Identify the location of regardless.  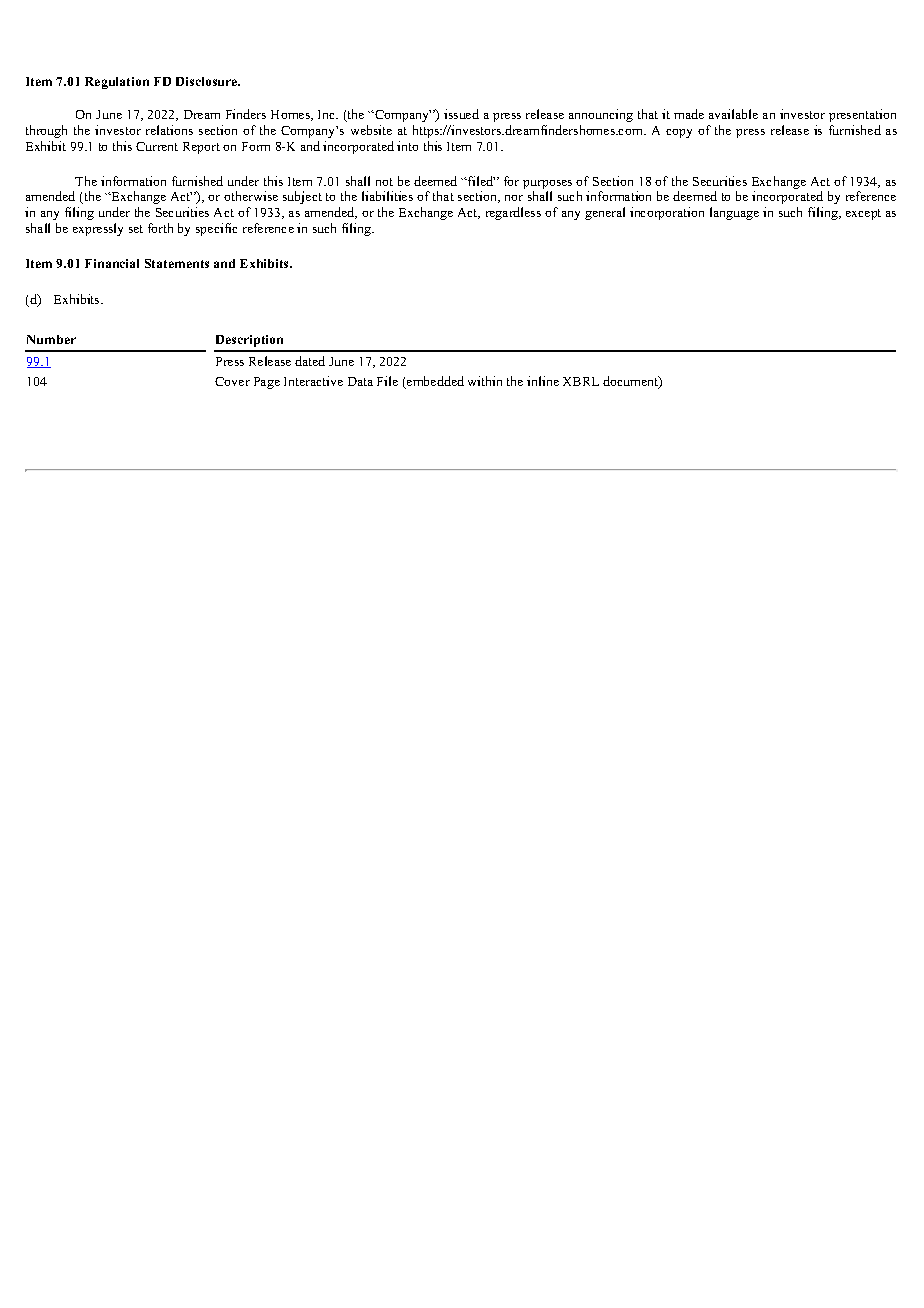
(513, 213).
